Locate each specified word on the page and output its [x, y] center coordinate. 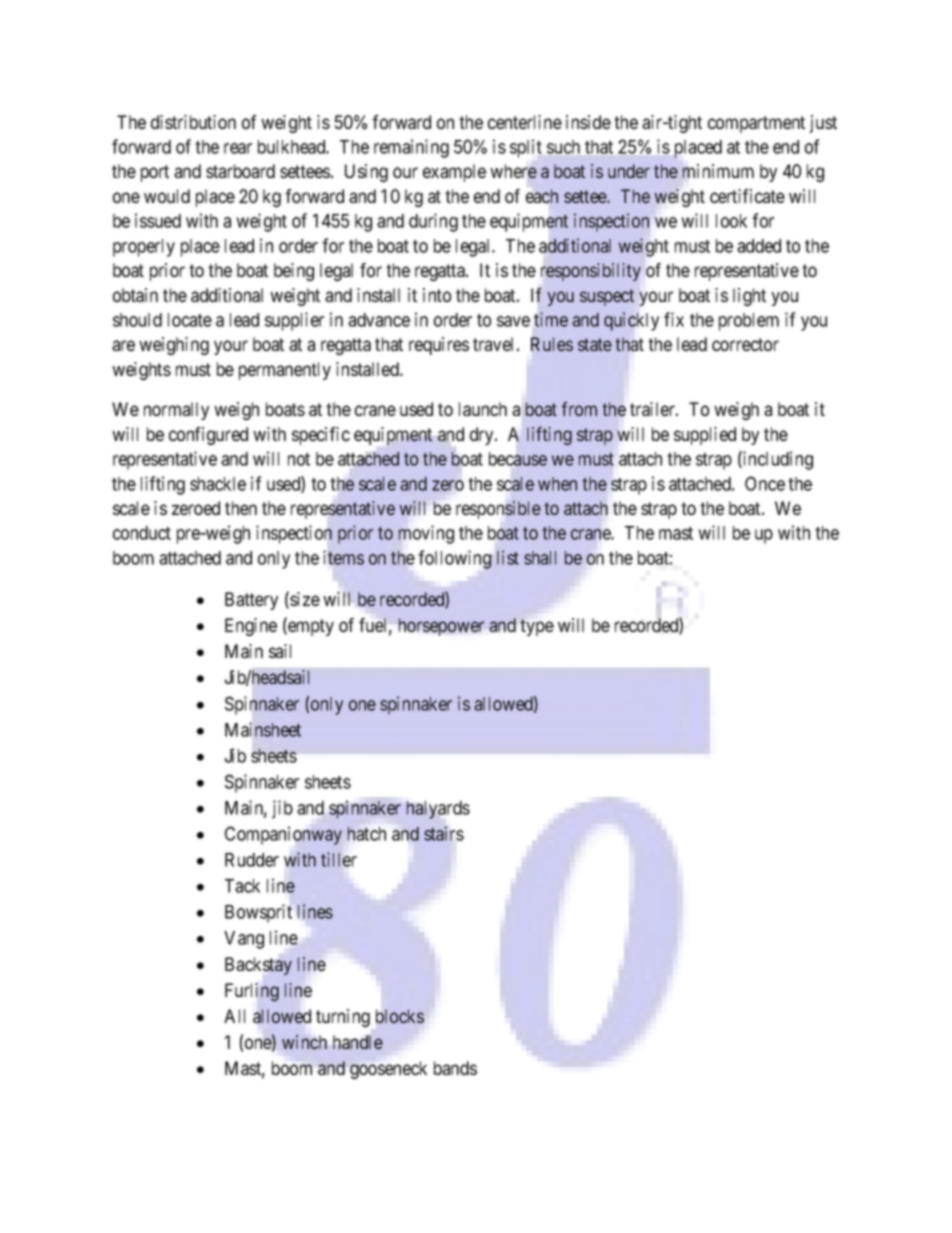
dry [483, 436]
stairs [444, 833]
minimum [718, 171]
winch [304, 1042]
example [454, 173]
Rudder [252, 860]
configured [208, 436]
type [537, 627]
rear [238, 148]
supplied [705, 436]
